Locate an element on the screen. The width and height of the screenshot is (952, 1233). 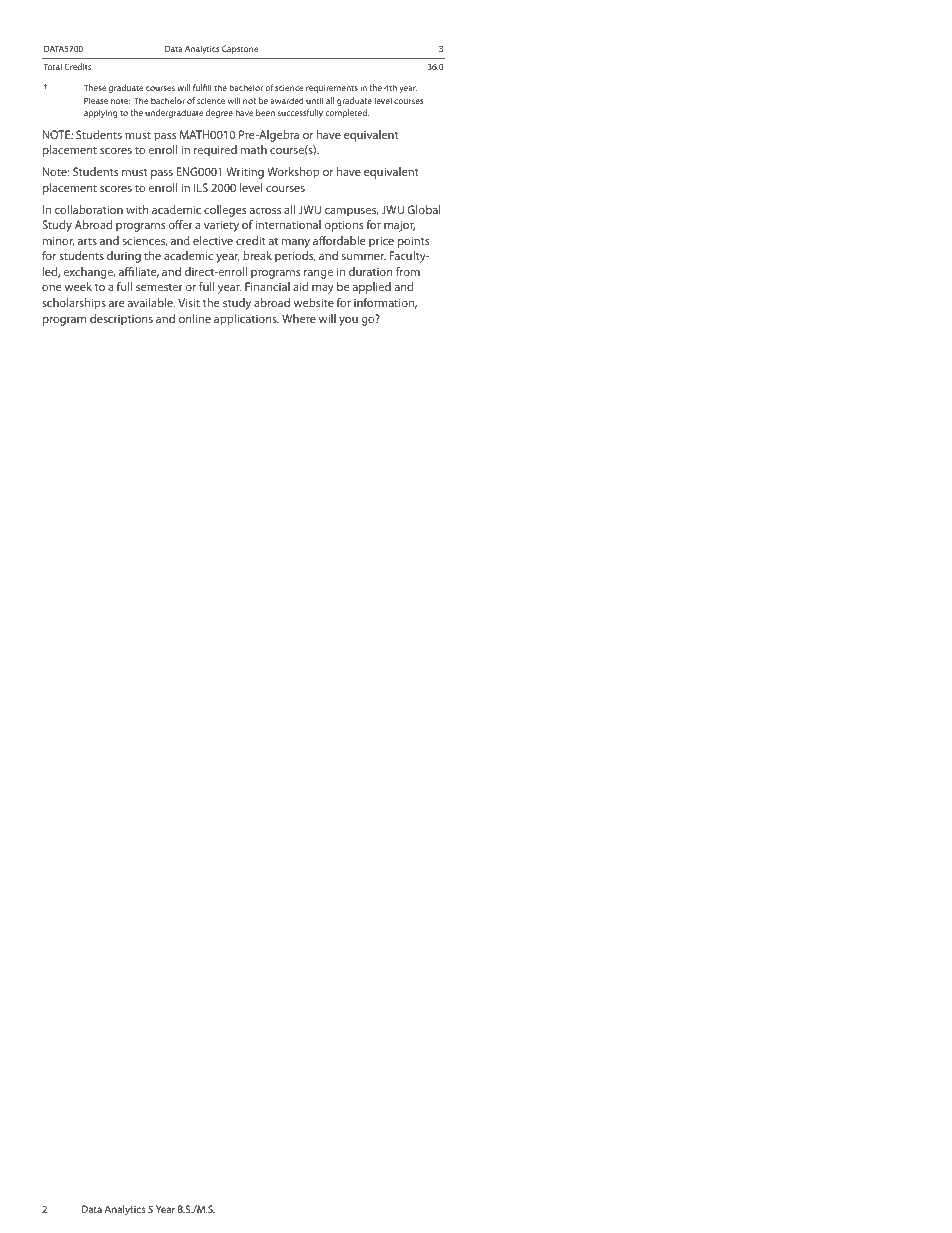
applications is located at coordinates (246, 320).
